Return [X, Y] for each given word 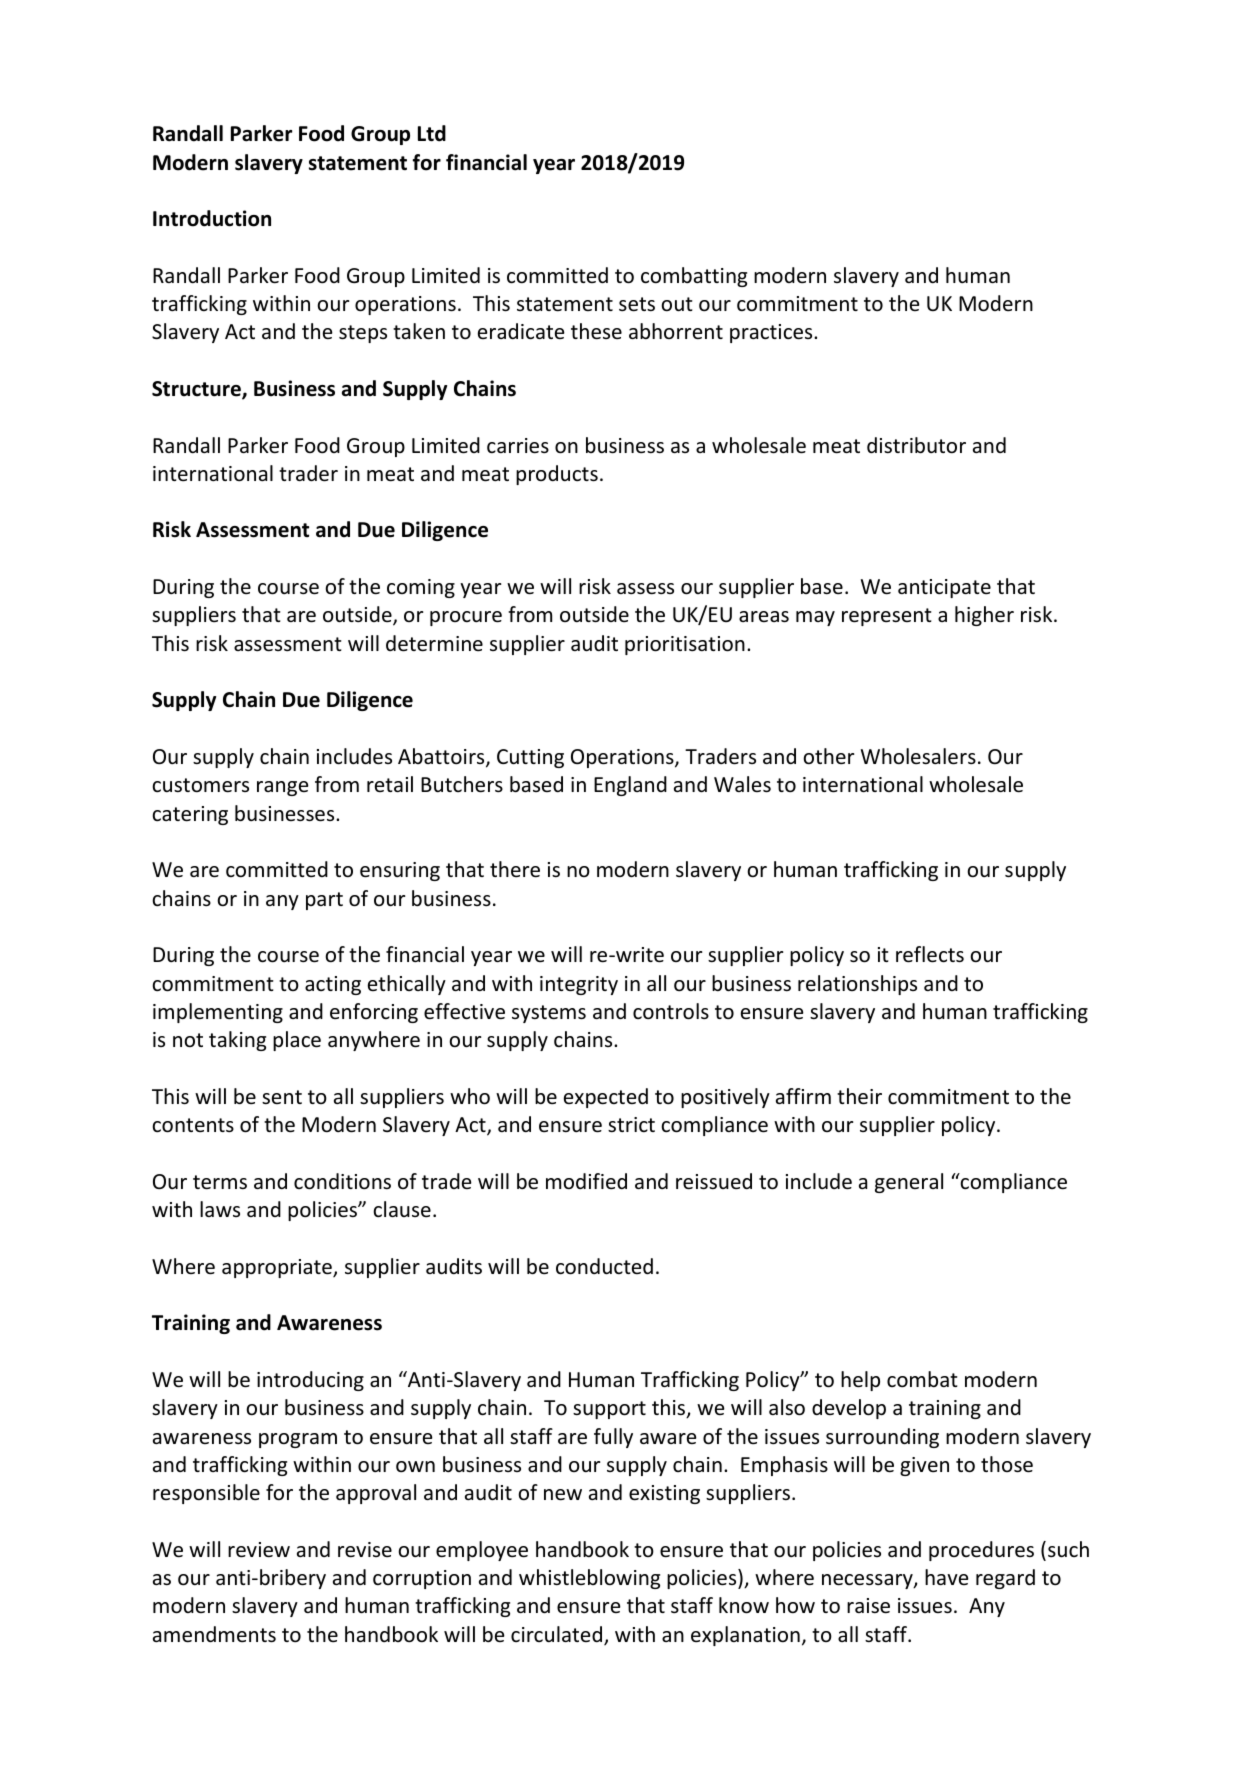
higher [984, 616]
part [324, 901]
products [557, 475]
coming [421, 588]
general [909, 1183]
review [259, 1550]
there [515, 869]
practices [772, 333]
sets [637, 304]
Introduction [212, 218]
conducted [604, 1266]
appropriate [278, 1268]
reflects [930, 954]
